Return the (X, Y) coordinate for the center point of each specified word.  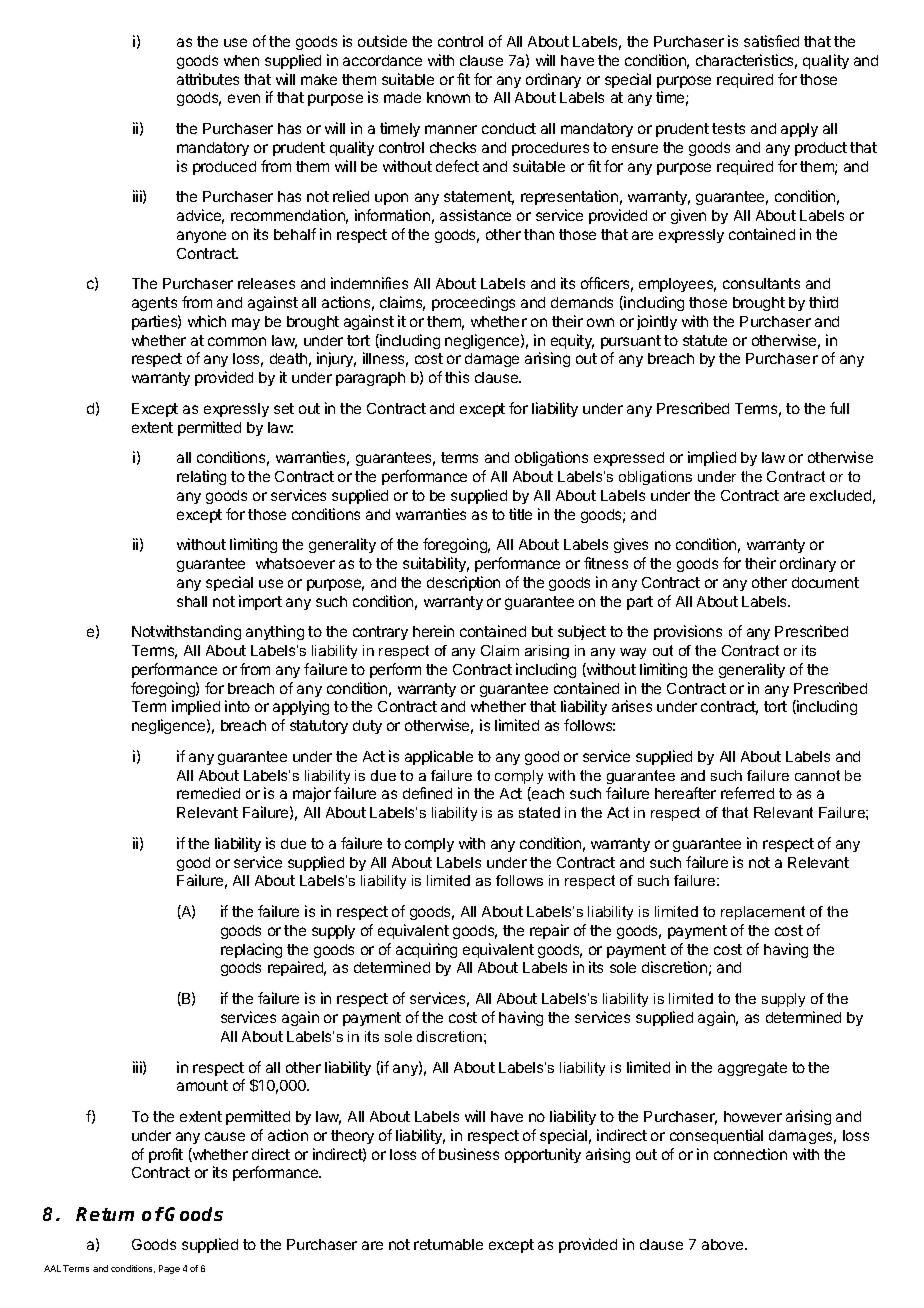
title (520, 514)
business (469, 1154)
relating (201, 477)
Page (169, 1269)
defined (427, 793)
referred (747, 793)
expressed (629, 459)
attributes (208, 79)
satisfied (771, 41)
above (724, 1244)
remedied (208, 793)
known (448, 97)
